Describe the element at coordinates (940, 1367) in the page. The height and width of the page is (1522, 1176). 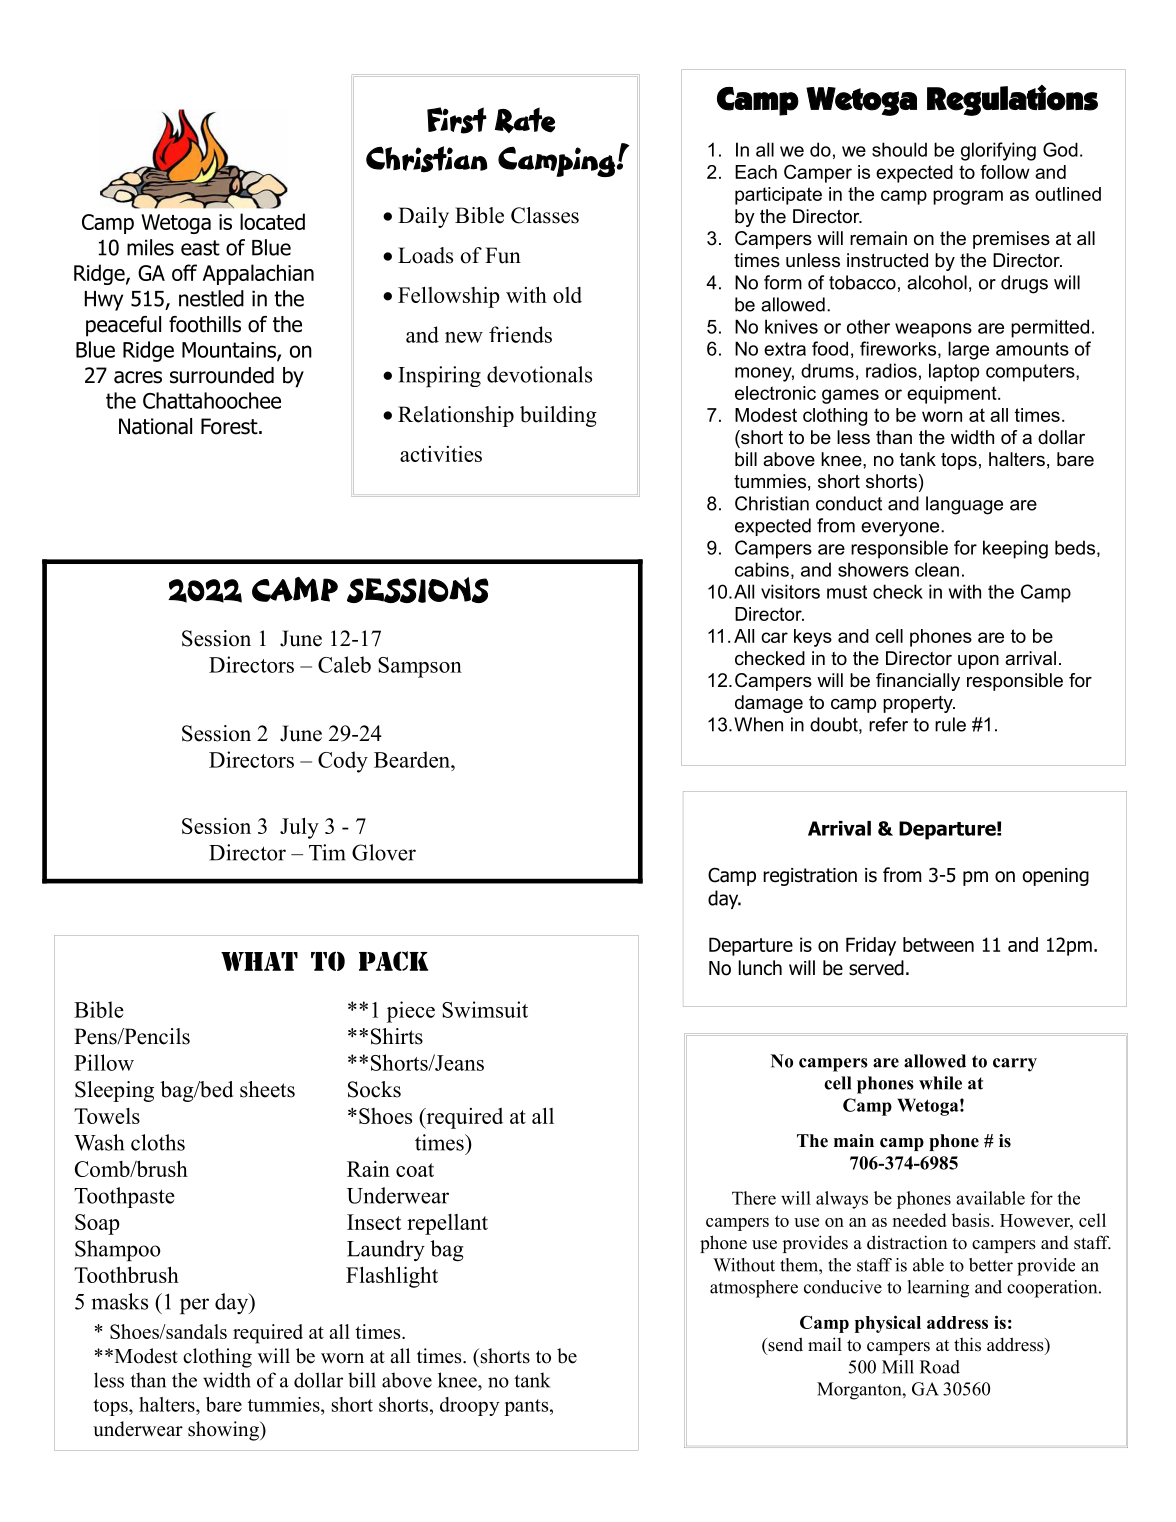
I see `Road` at that location.
